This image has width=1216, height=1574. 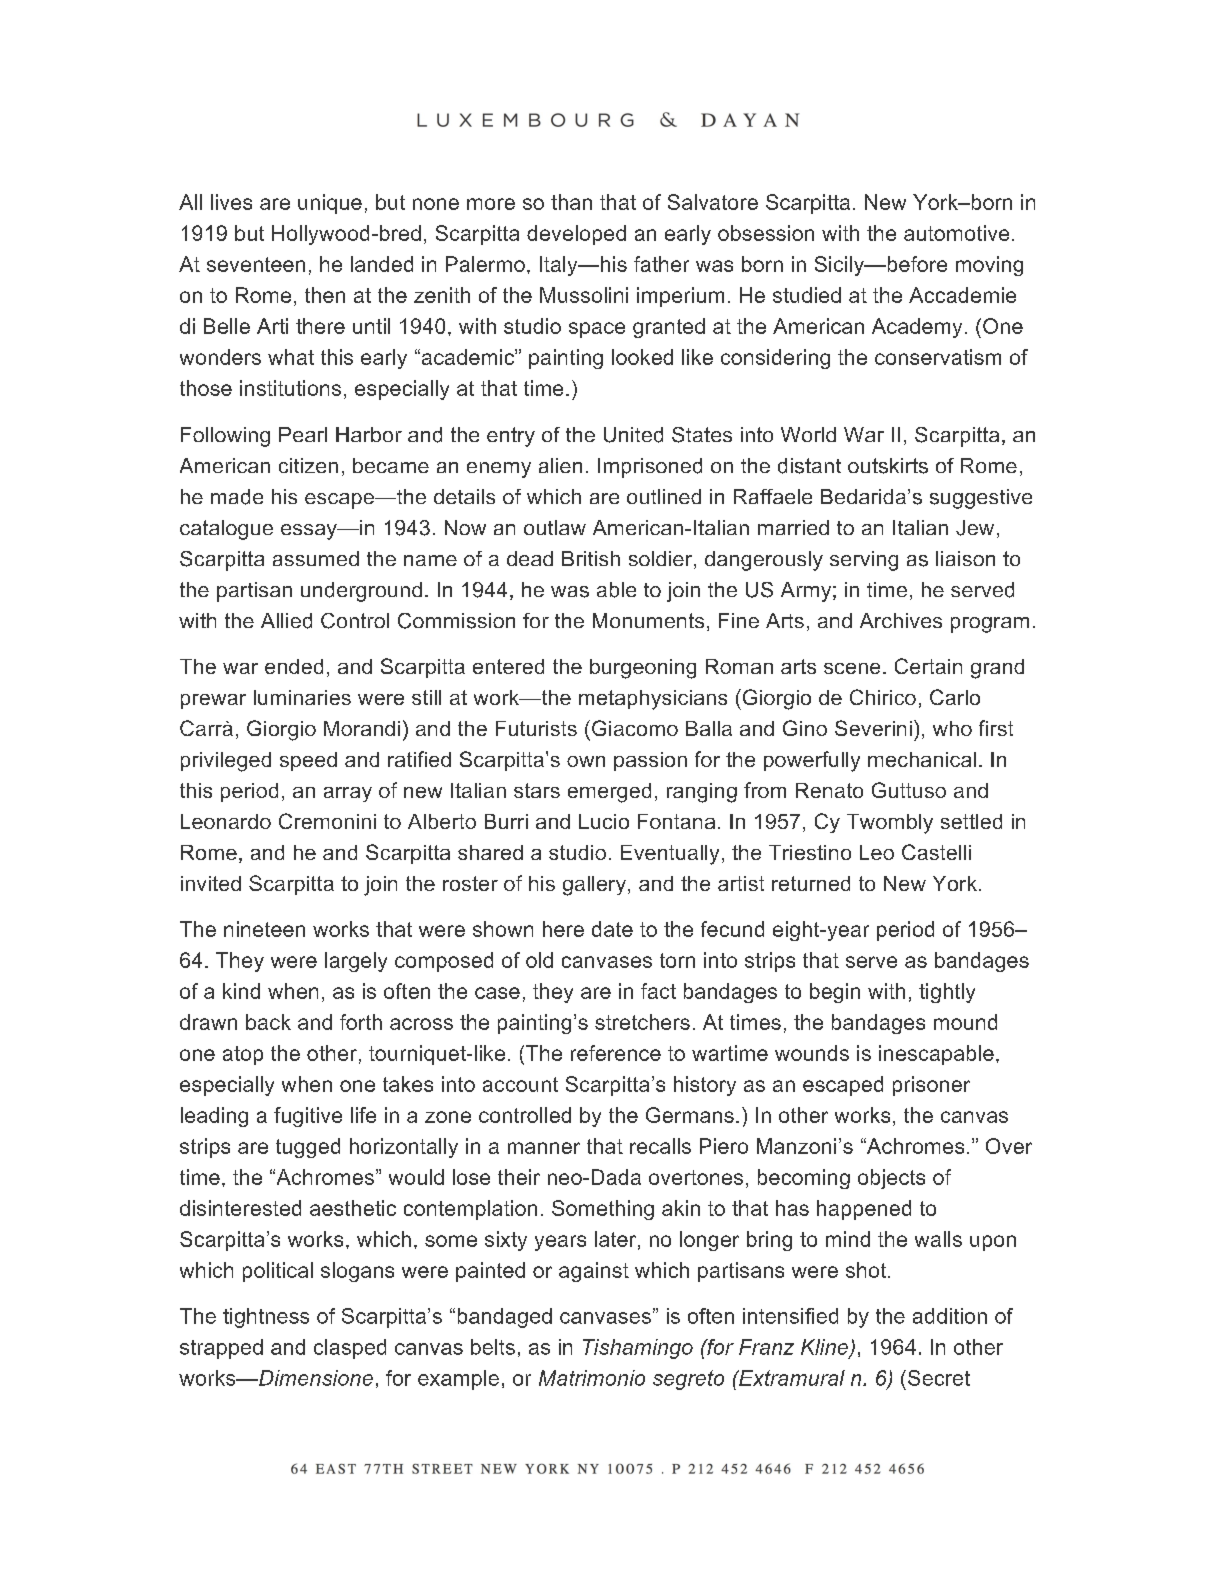 I want to click on emerged, so click(x=609, y=793).
